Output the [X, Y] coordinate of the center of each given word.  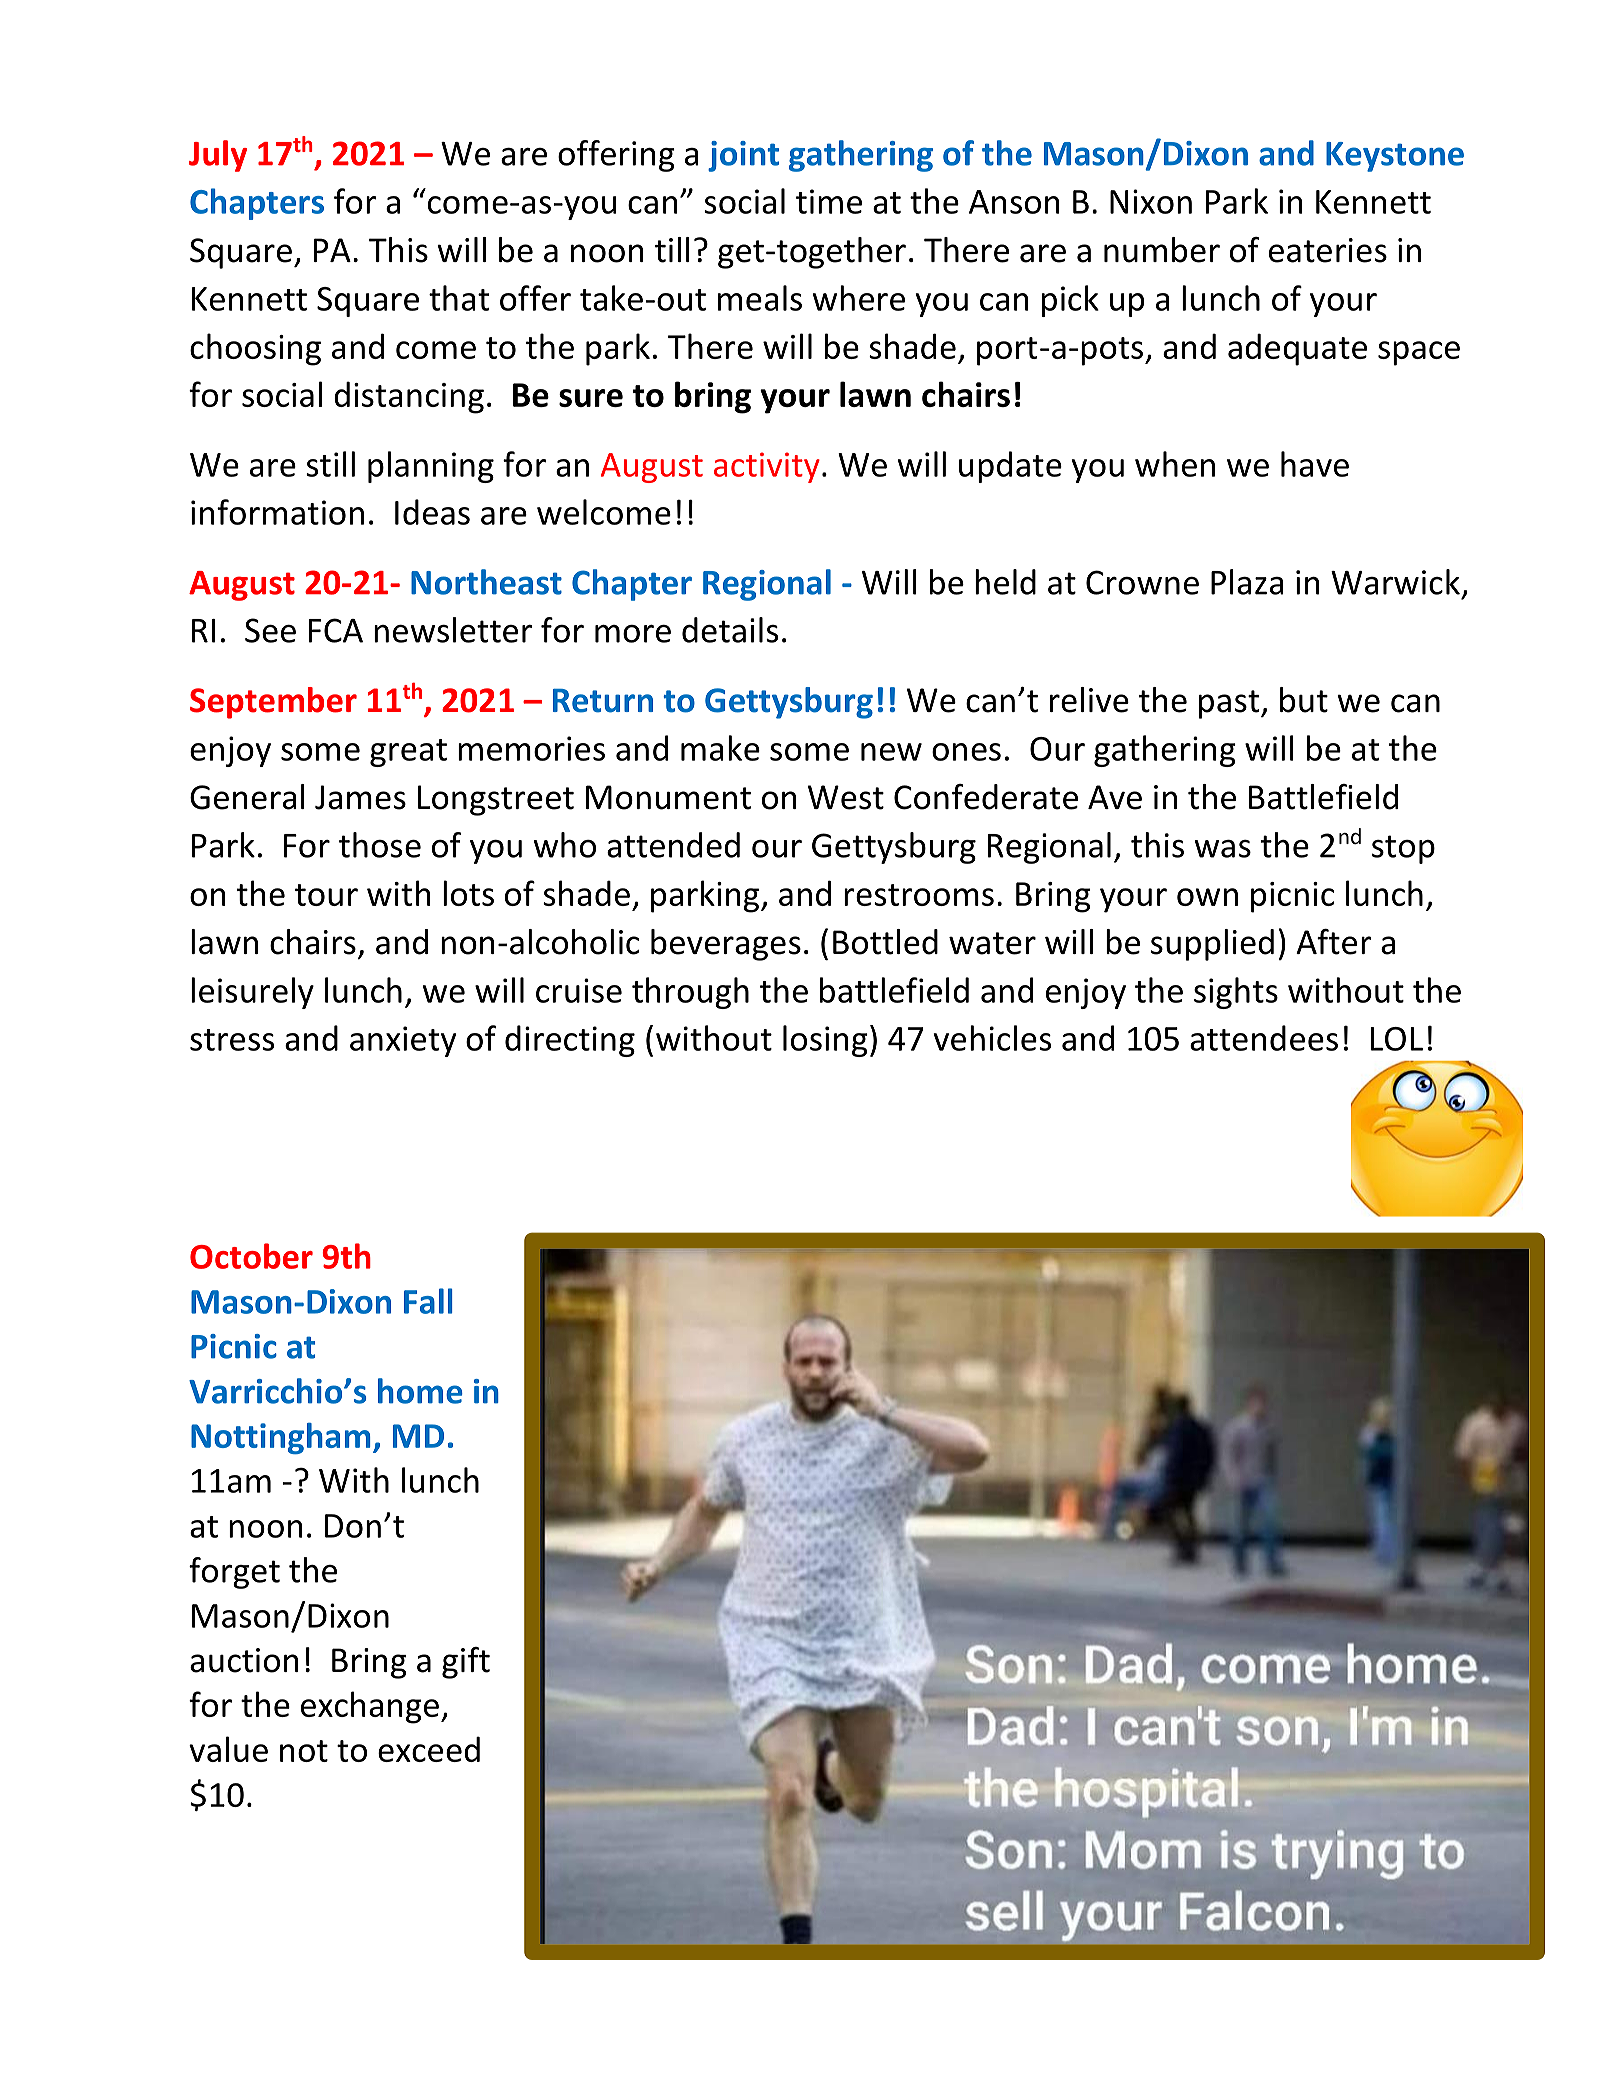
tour [326, 895]
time [829, 201]
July [218, 156]
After [1334, 942]
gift [466, 1663]
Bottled [885, 942]
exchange [370, 1707]
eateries [1328, 250]
